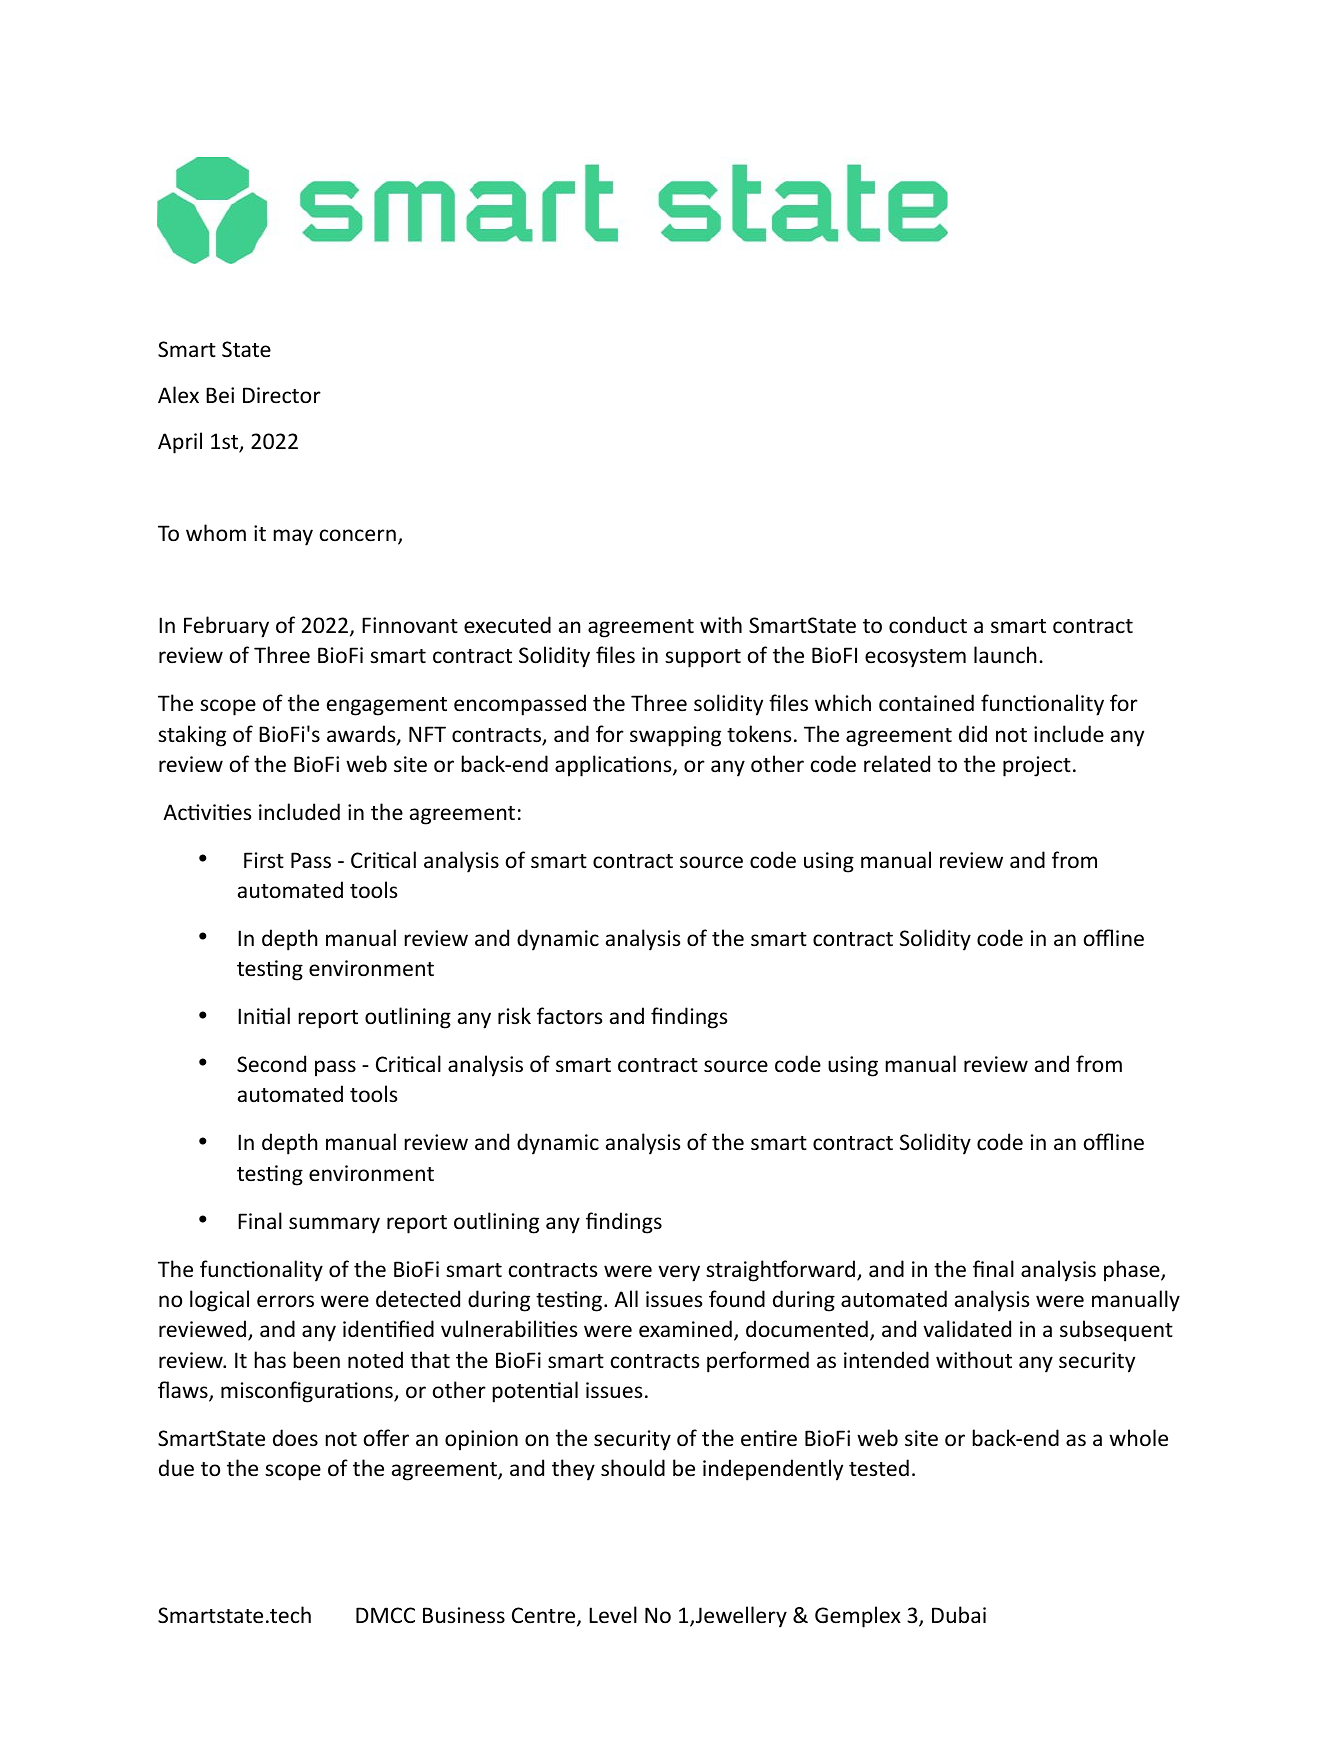  What do you see at coordinates (507, 625) in the screenshot?
I see `executed` at bounding box center [507, 625].
